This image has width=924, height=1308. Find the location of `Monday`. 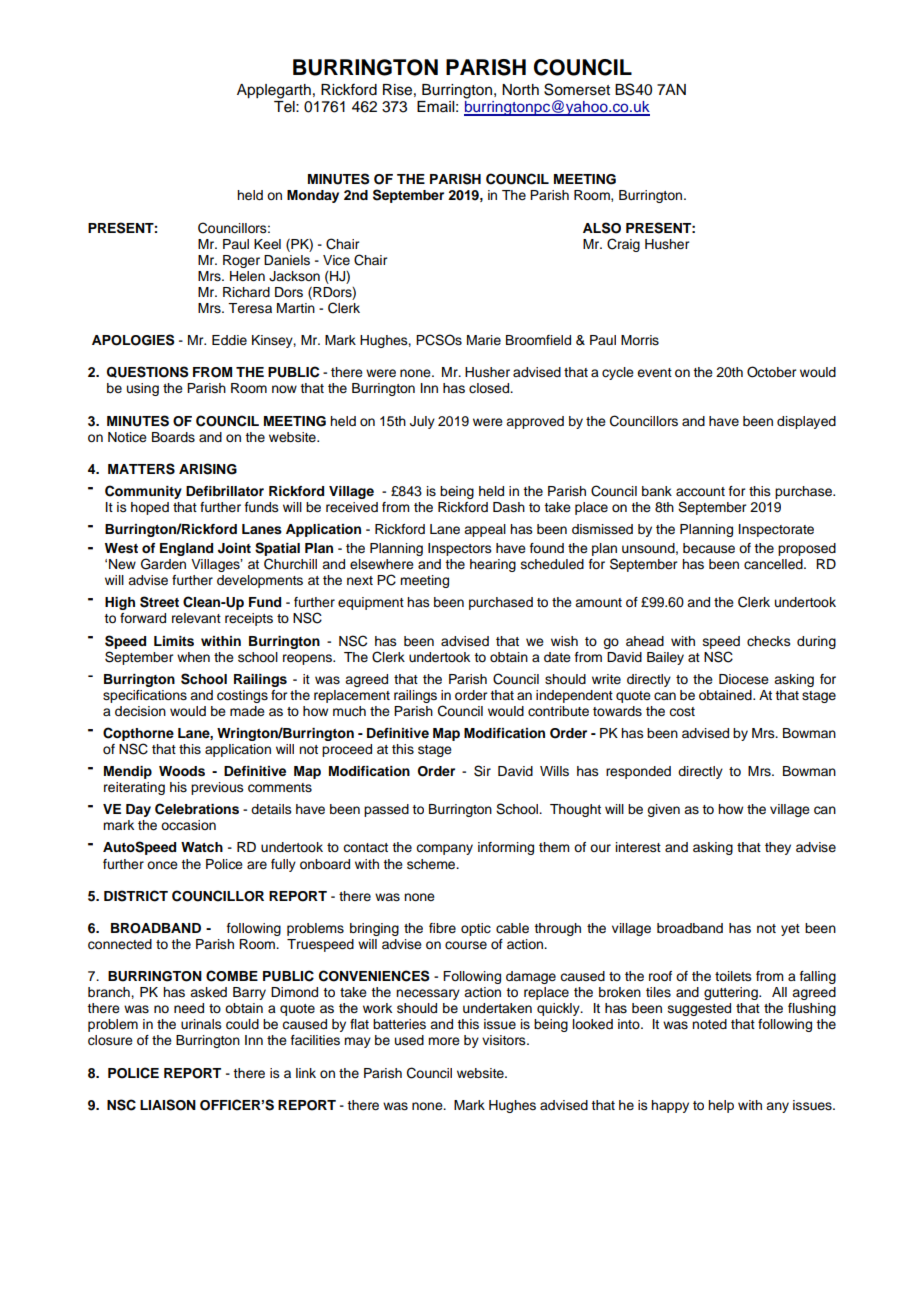

Monday is located at coordinates (313, 196).
